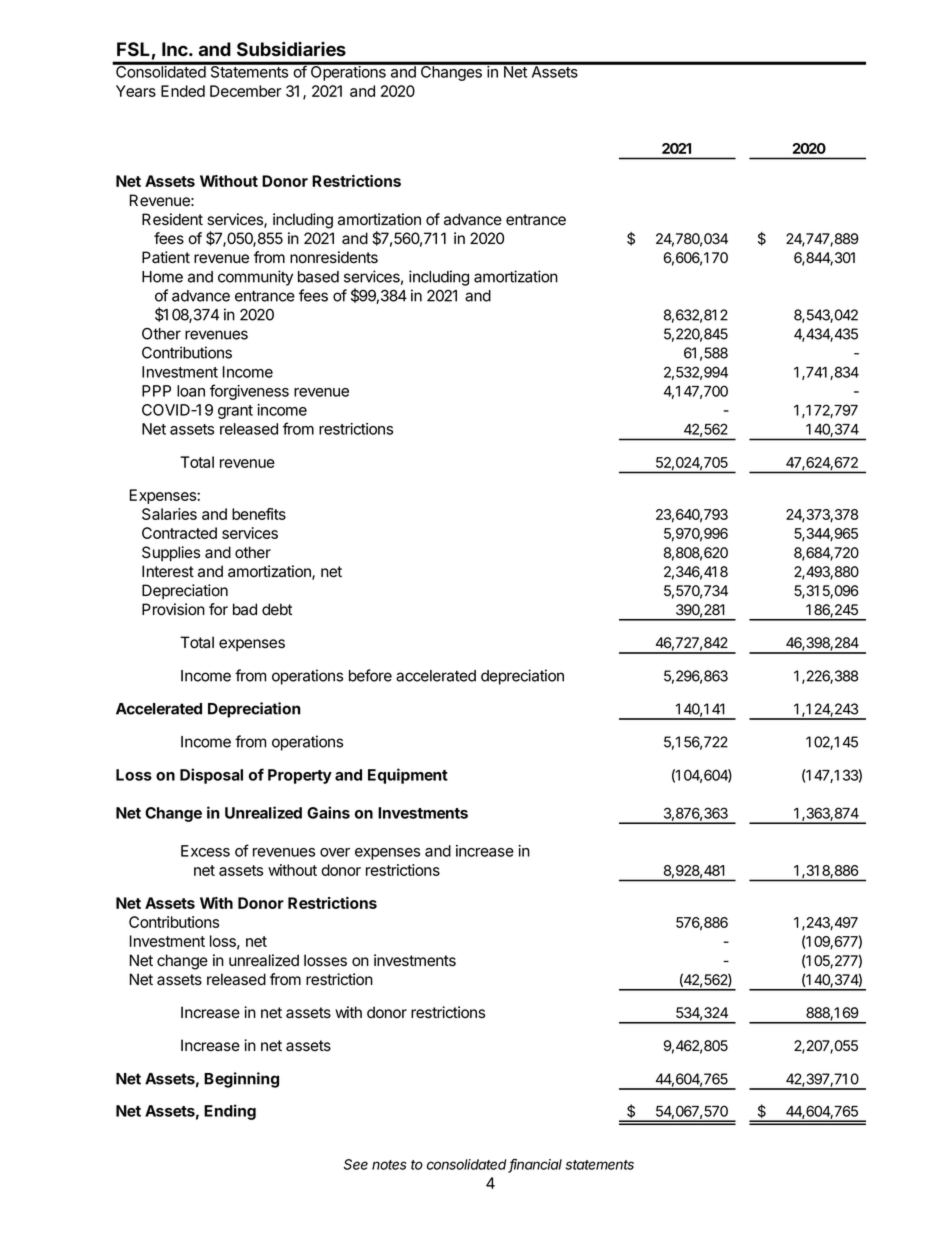 This screenshot has height=1233, width=952. I want to click on community, so click(255, 278).
